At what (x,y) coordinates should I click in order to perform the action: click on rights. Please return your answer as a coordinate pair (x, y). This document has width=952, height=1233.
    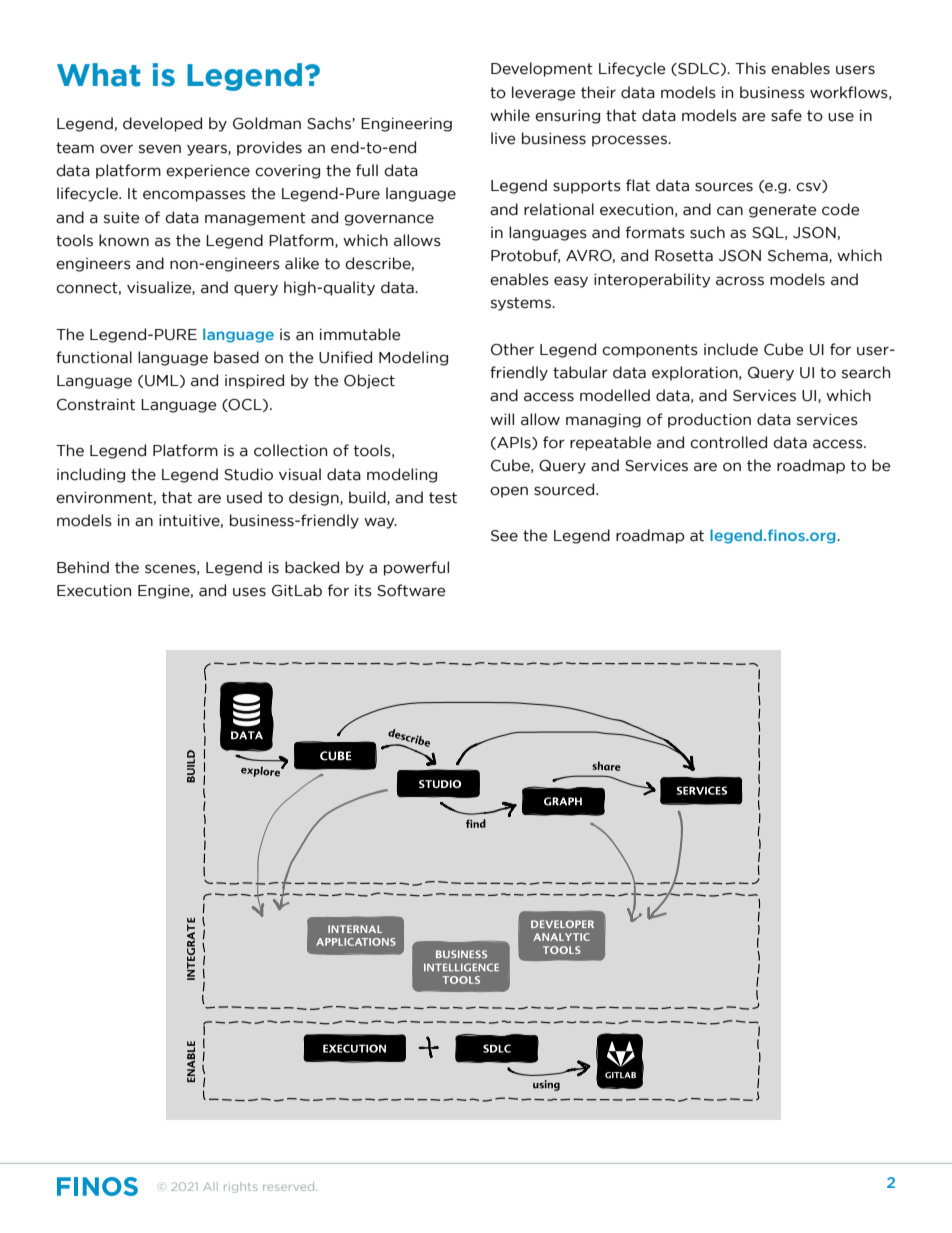
    Looking at the image, I should click on (240, 1187).
